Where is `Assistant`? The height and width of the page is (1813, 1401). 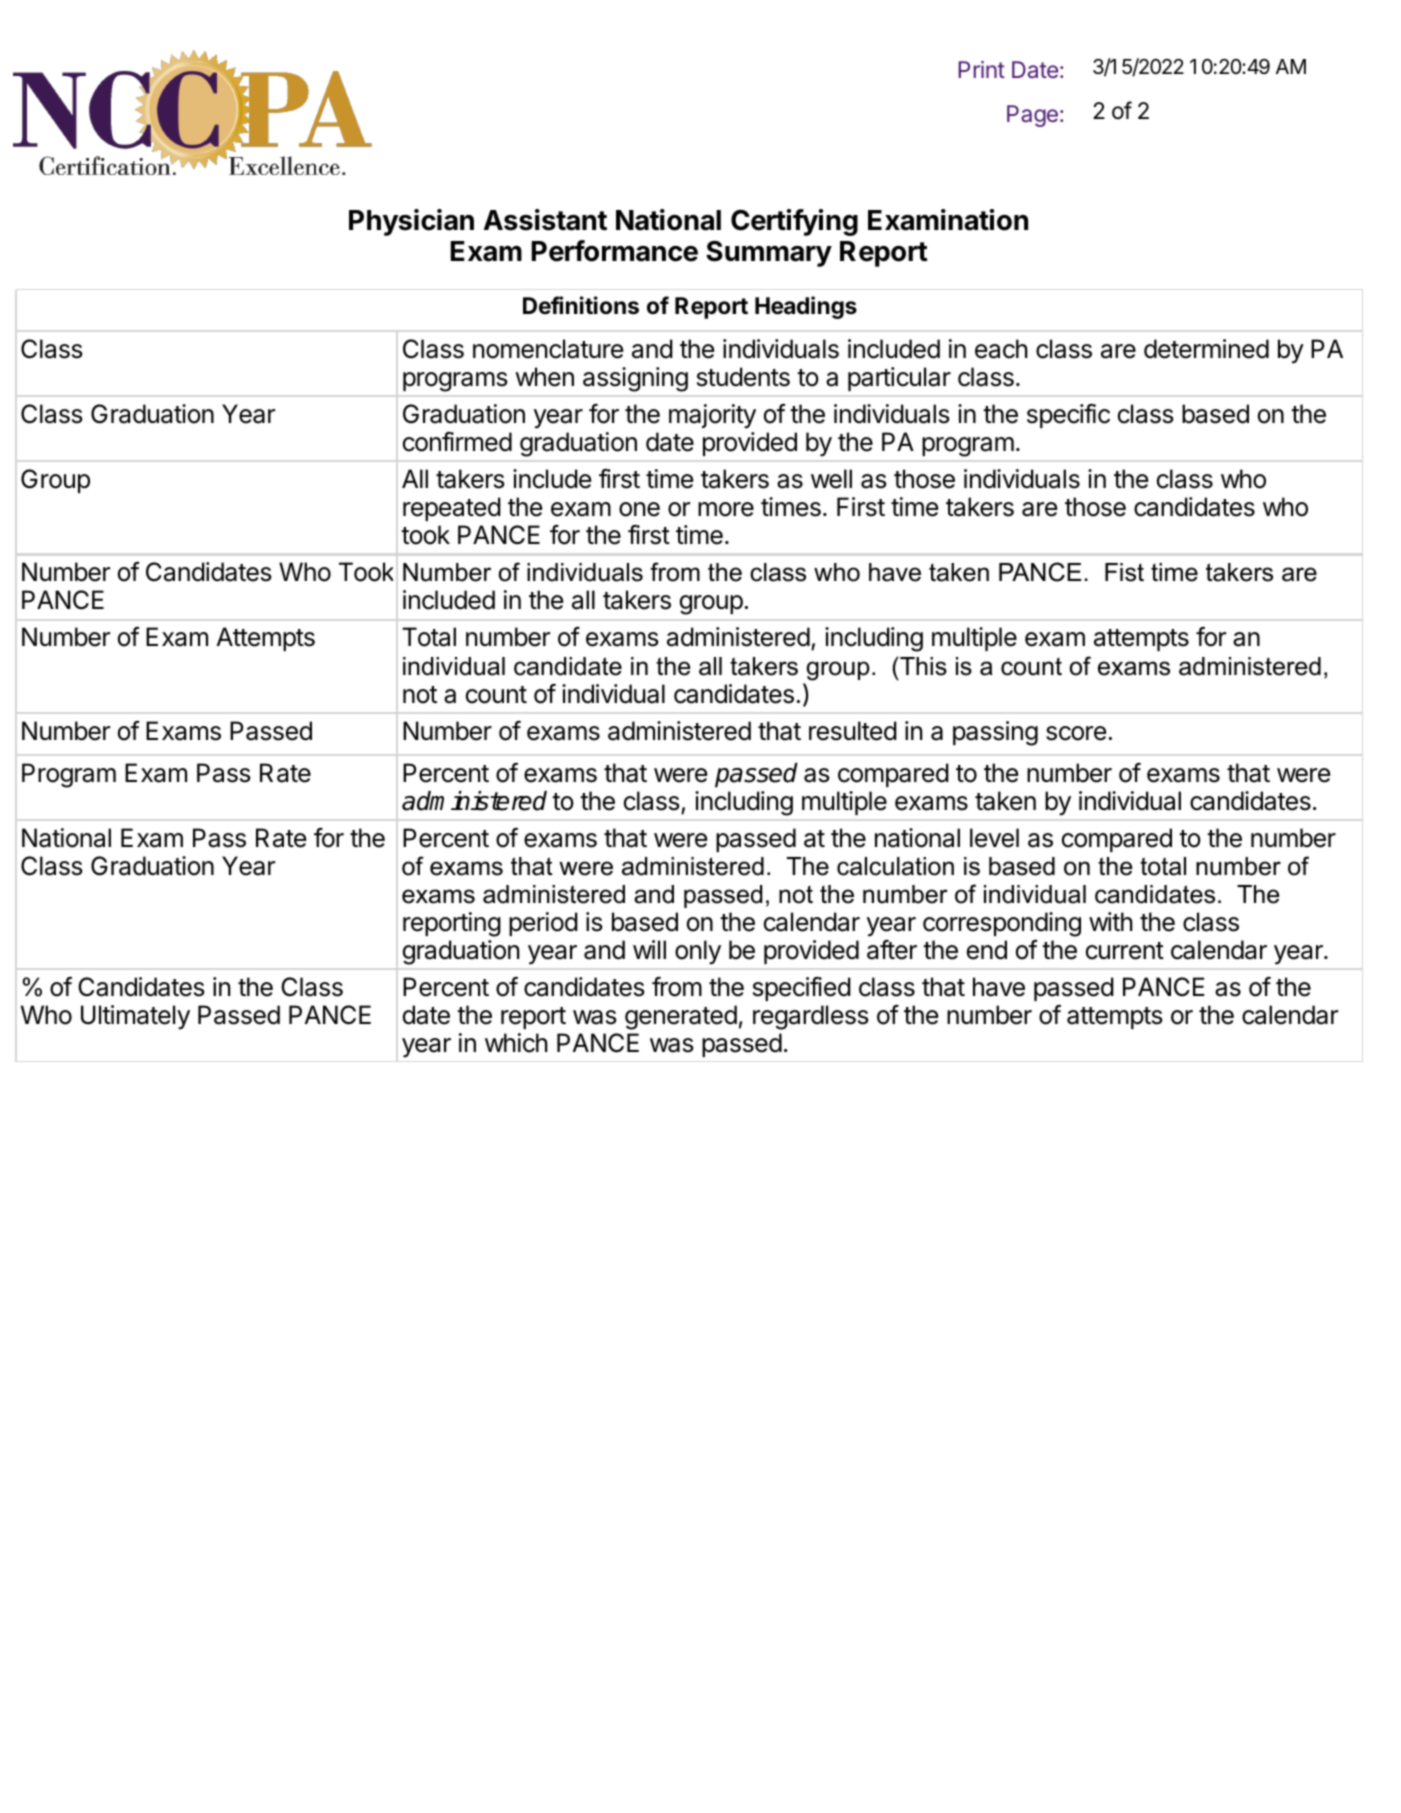 Assistant is located at coordinates (545, 220).
